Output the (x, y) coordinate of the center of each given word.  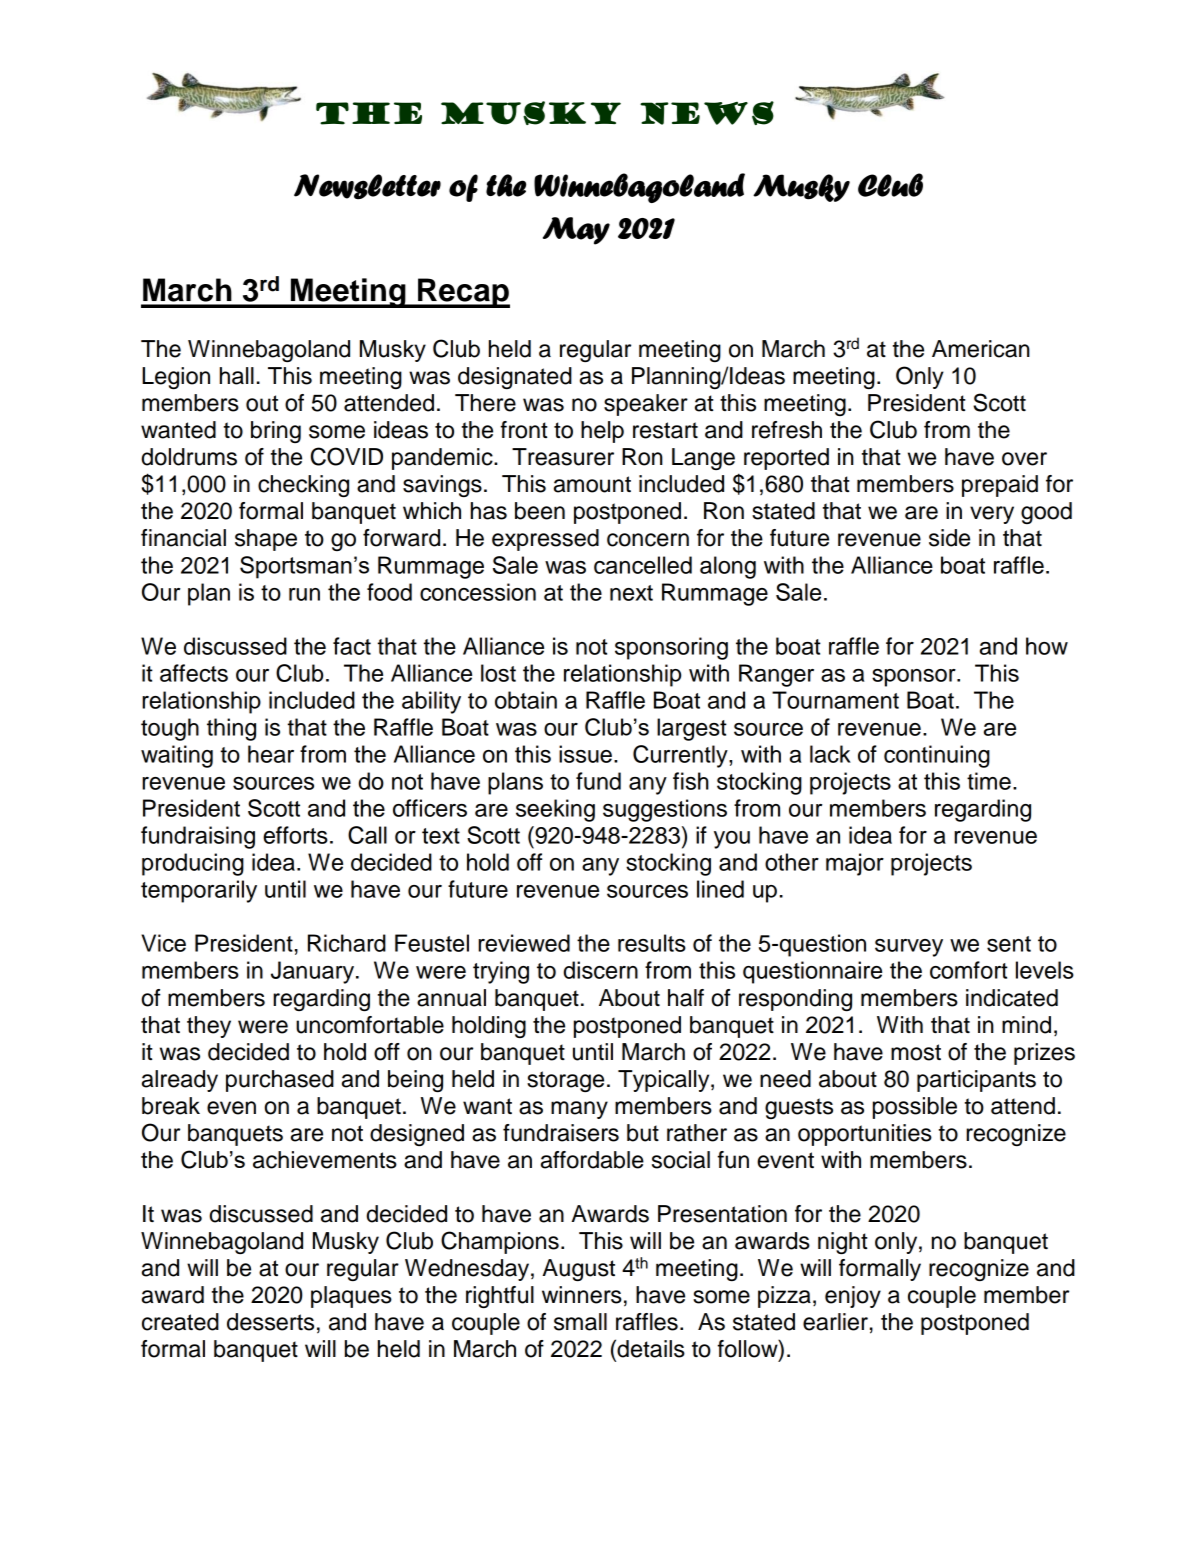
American (981, 349)
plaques (351, 1297)
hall (237, 376)
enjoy (853, 1297)
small (580, 1322)
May (576, 231)
